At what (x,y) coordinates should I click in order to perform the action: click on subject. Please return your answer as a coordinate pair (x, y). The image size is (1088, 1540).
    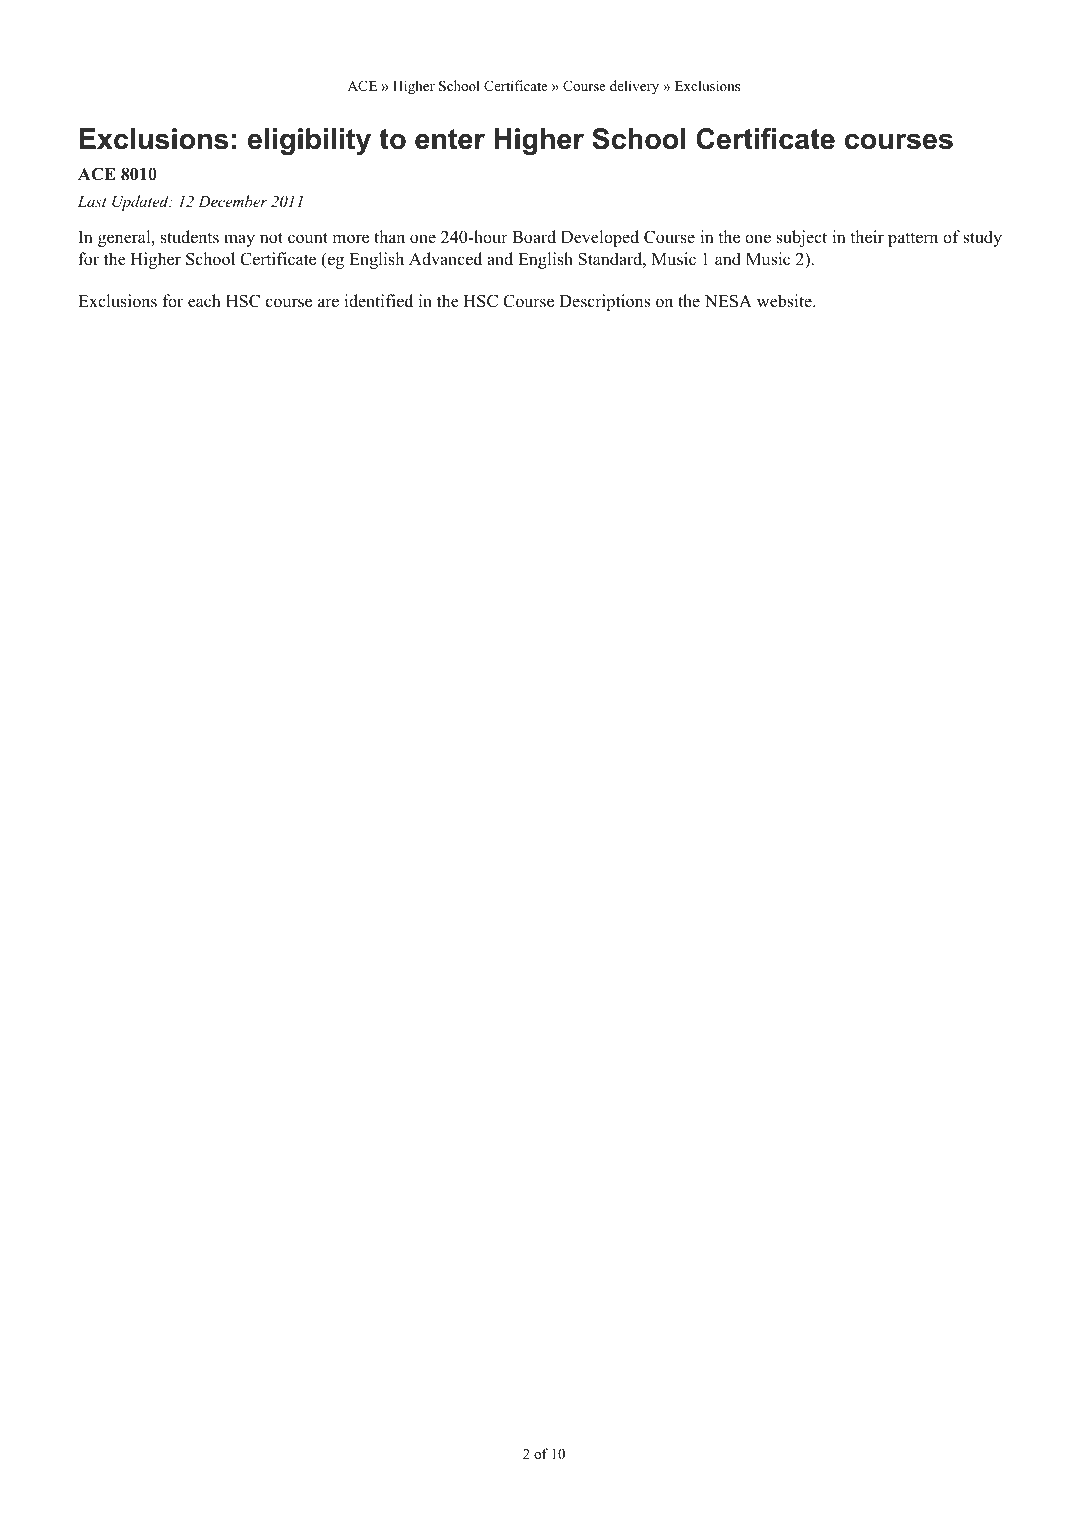
    Looking at the image, I should click on (801, 238).
